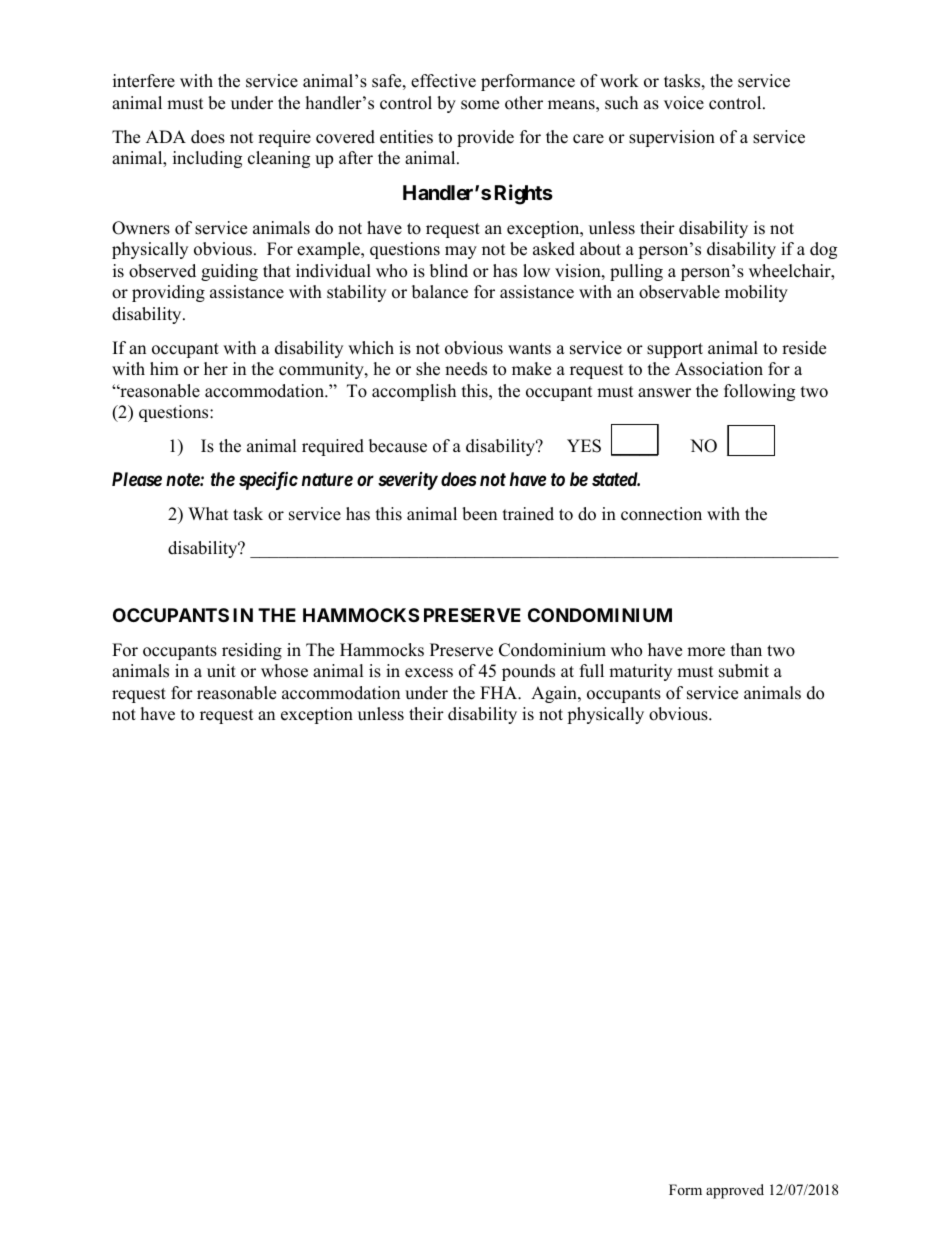  Describe the element at coordinates (480, 105) in the document. I see `some` at that location.
